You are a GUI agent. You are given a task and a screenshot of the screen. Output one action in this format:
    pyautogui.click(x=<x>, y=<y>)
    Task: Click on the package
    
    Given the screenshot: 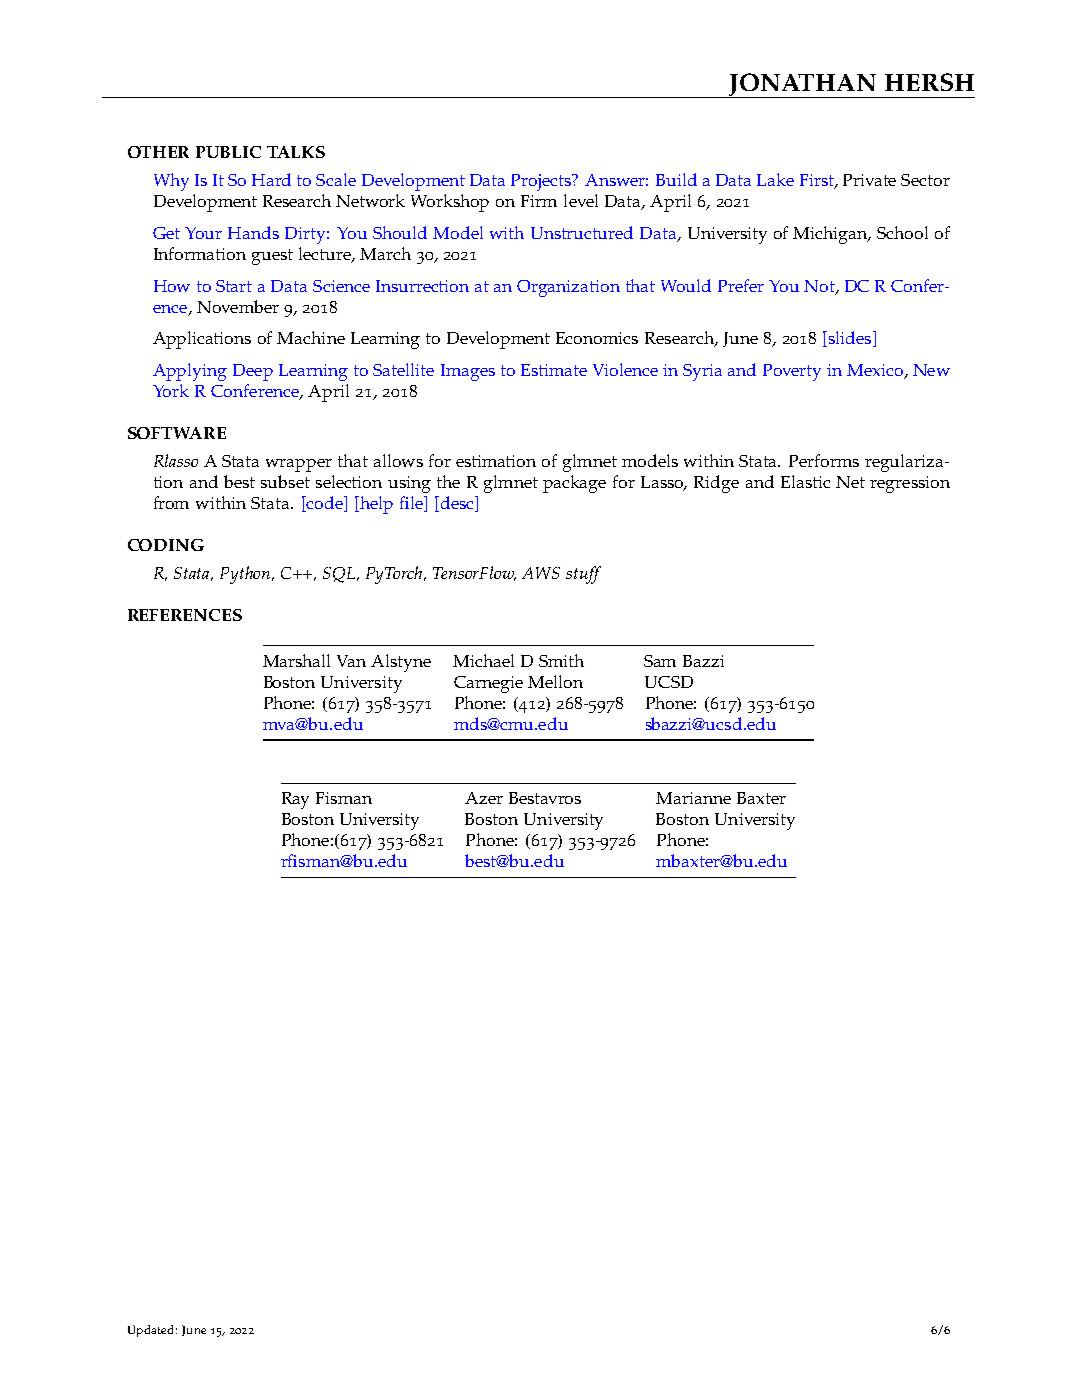 What is the action you would take?
    pyautogui.click(x=574, y=484)
